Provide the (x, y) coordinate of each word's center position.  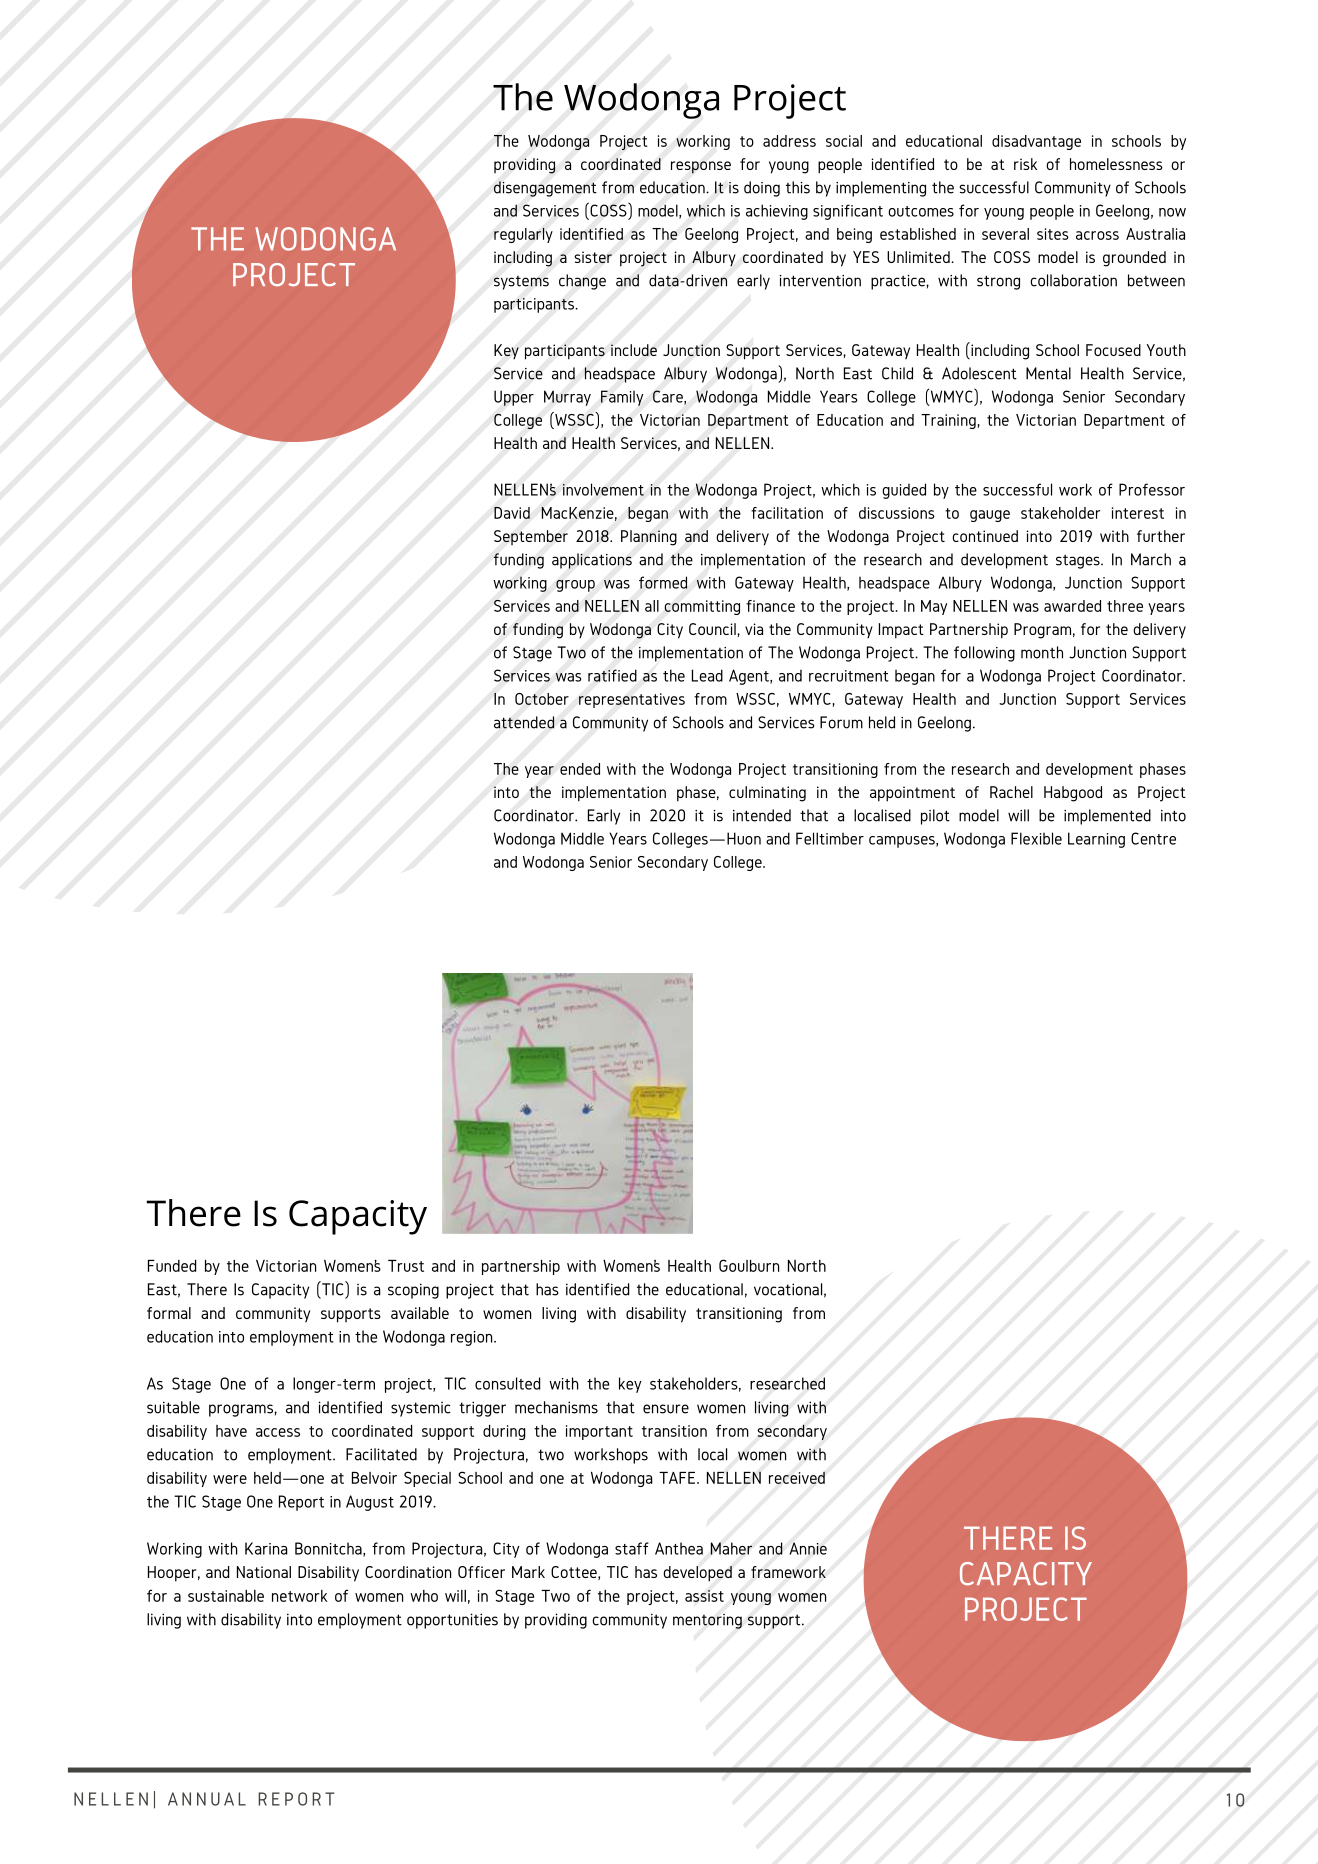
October (542, 699)
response (701, 167)
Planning (649, 538)
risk (1025, 164)
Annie (808, 1548)
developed (698, 1574)
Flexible (1036, 838)
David (512, 513)
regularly (523, 235)
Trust (406, 1266)
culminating (767, 794)
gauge (990, 516)
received (797, 1477)
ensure (666, 1409)
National (264, 1572)
